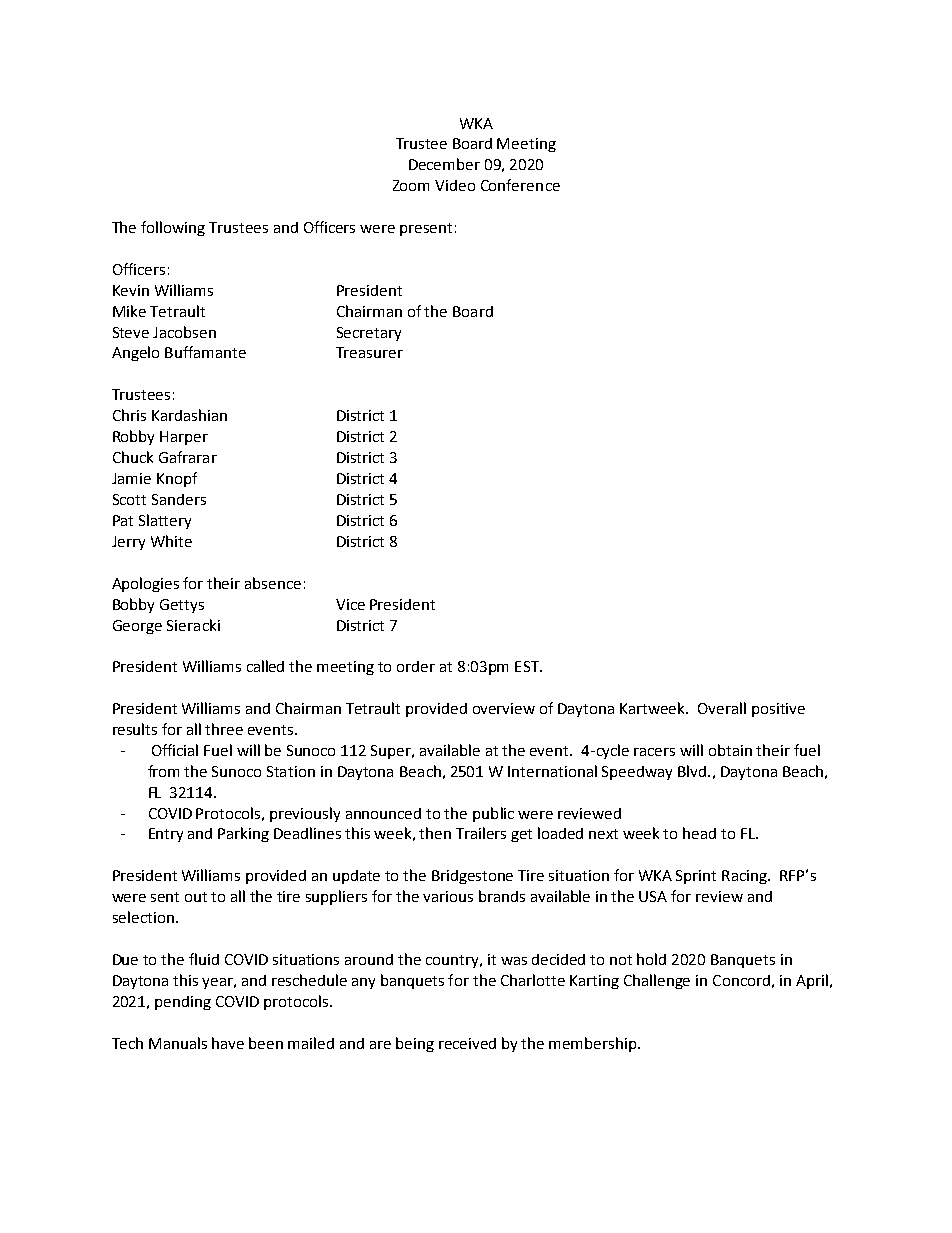 The image size is (952, 1233). What do you see at coordinates (520, 185) in the page?
I see `Conference` at bounding box center [520, 185].
